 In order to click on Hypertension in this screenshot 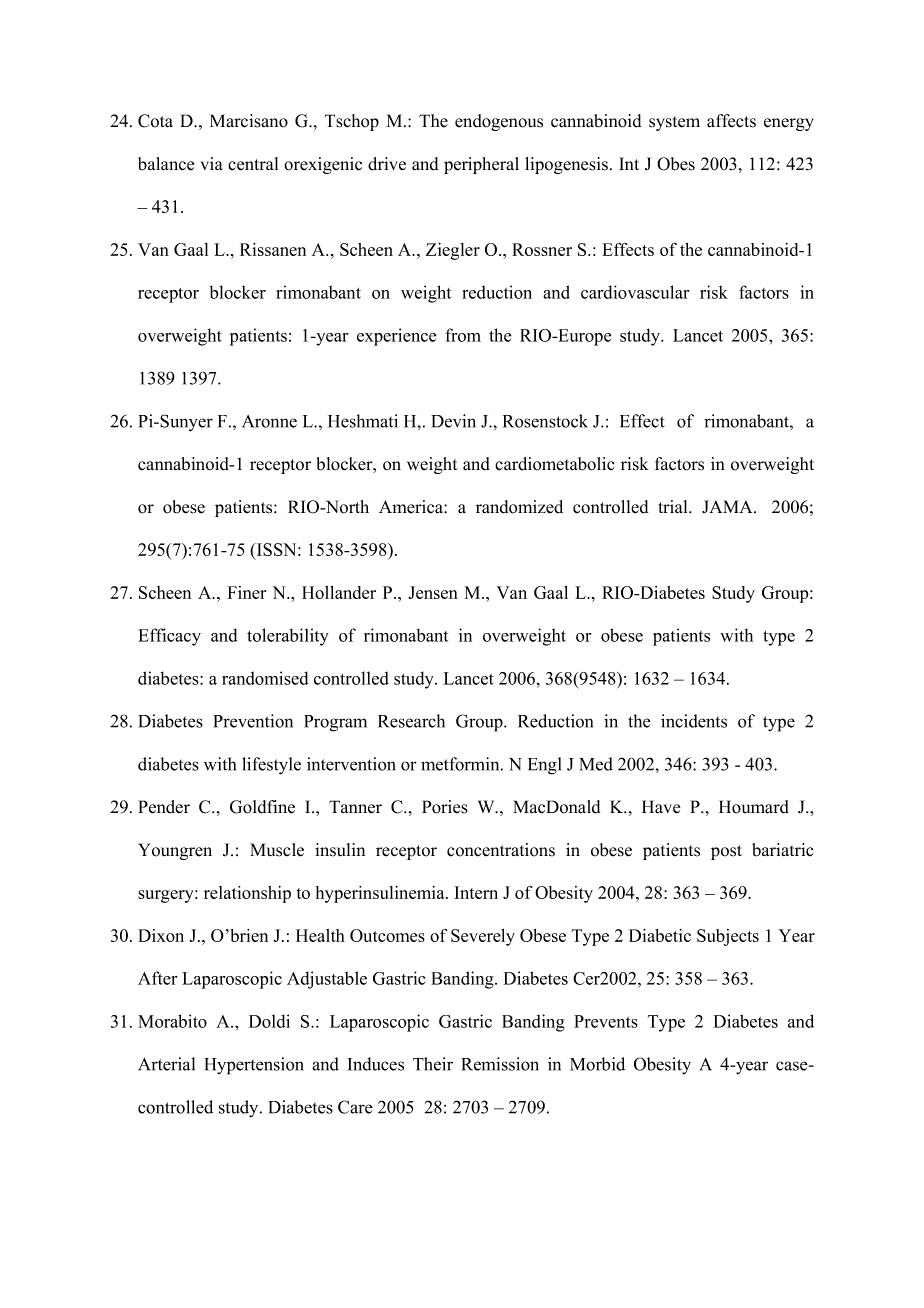, I will do `click(254, 1066)`.
